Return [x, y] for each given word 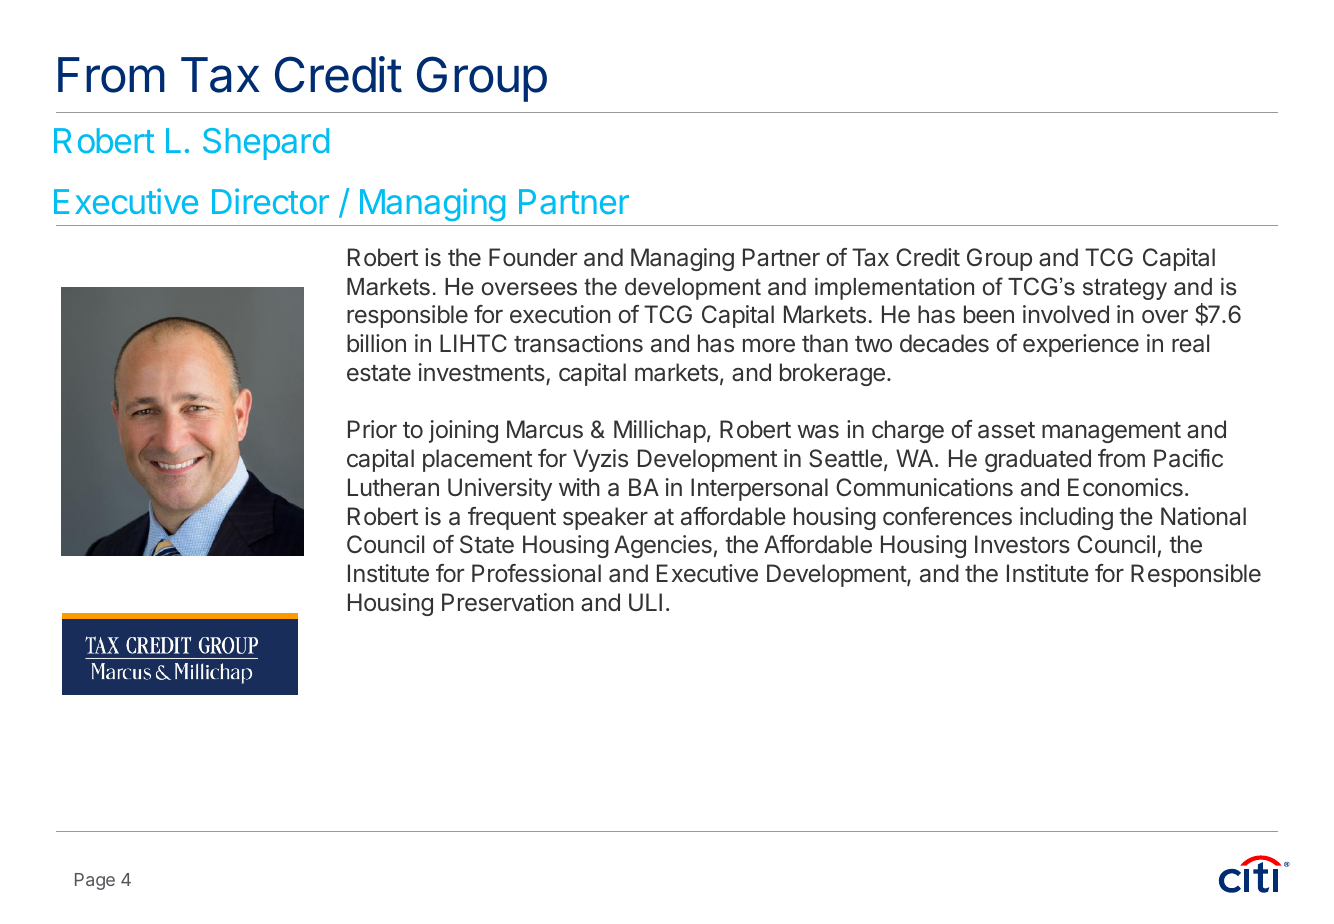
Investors [1022, 544]
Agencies [663, 546]
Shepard [266, 144]
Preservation [508, 602]
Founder [533, 257]
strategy [1125, 289]
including [1066, 518]
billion [376, 343]
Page [95, 881]
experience [1081, 345]
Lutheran [393, 487]
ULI [645, 602]
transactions [578, 343]
